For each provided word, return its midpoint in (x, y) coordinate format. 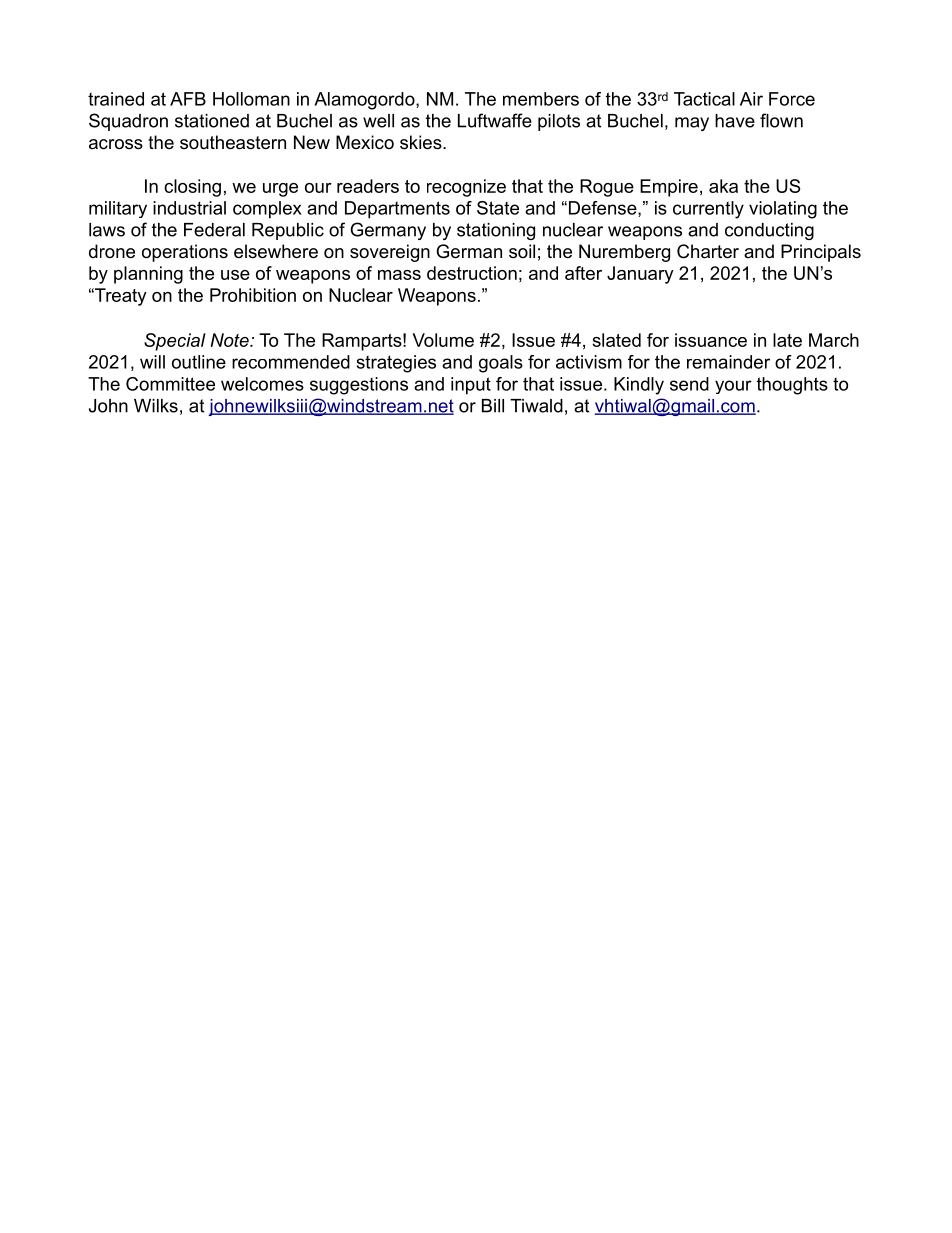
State (498, 208)
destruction (472, 273)
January (640, 275)
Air (751, 99)
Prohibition (253, 295)
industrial (189, 208)
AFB (188, 99)
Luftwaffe (495, 120)
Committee (170, 384)
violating (783, 210)
